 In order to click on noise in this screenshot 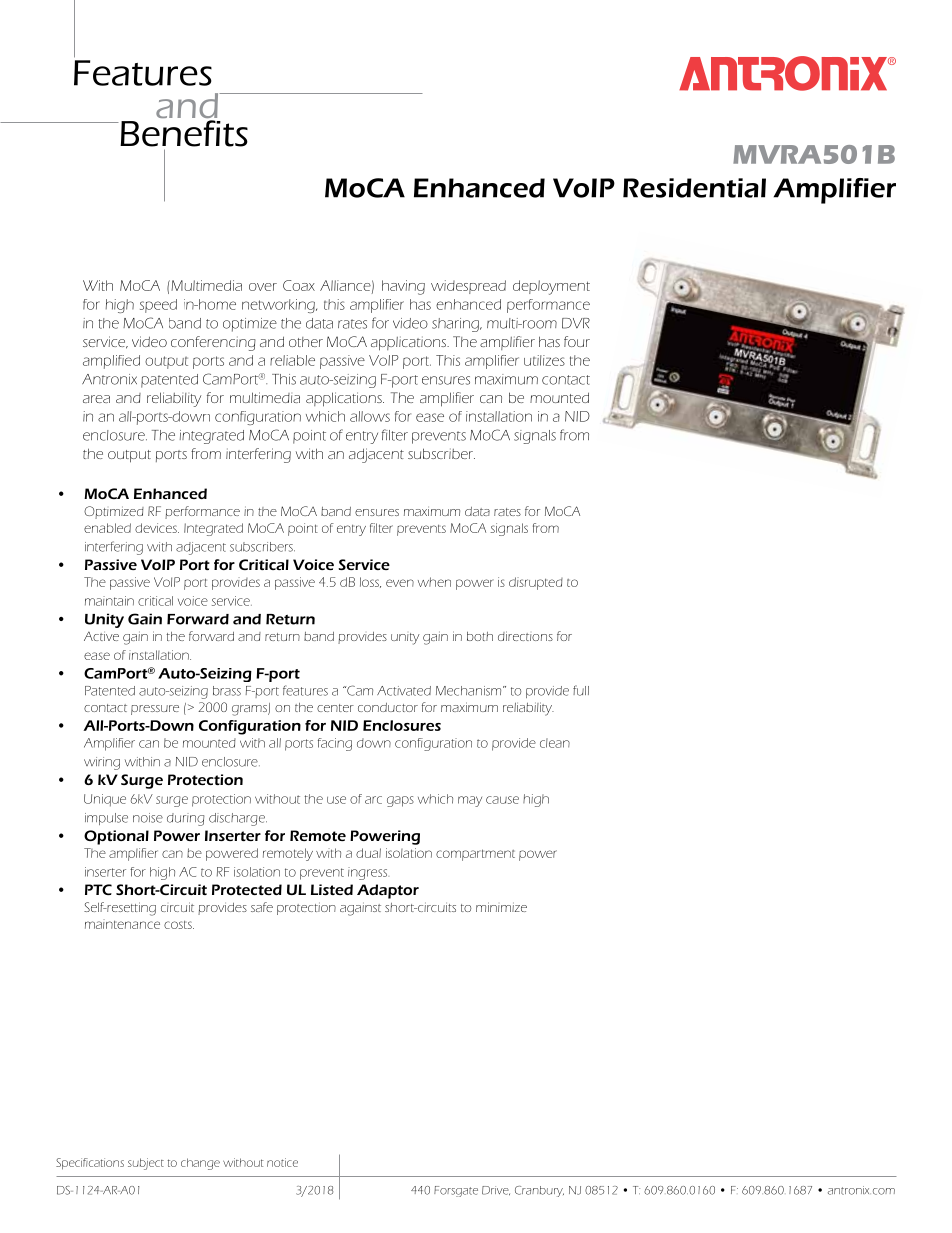, I will do `click(148, 818)`.
